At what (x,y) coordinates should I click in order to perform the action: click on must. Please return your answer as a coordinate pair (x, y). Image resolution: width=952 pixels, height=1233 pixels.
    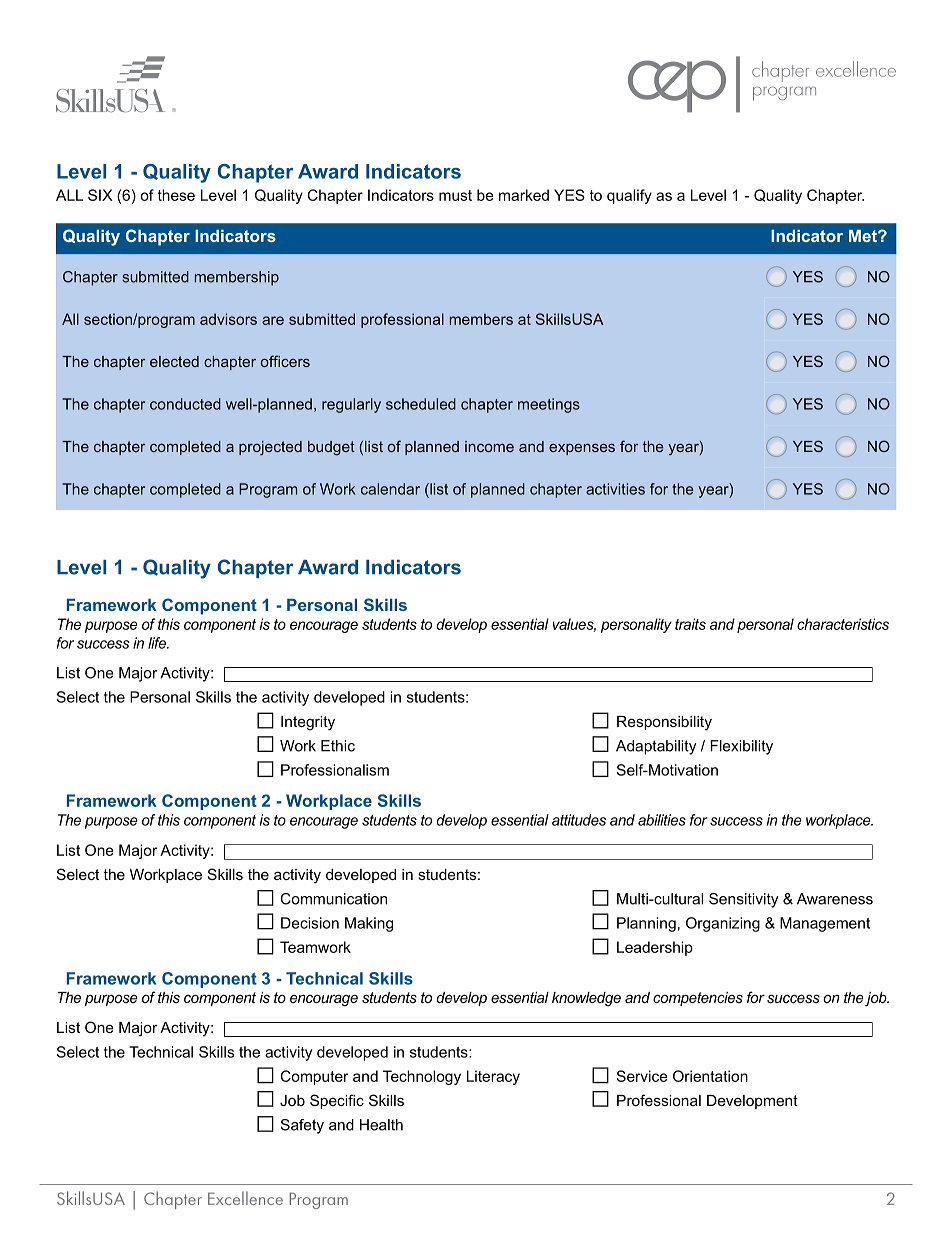
    Looking at the image, I should click on (455, 195).
